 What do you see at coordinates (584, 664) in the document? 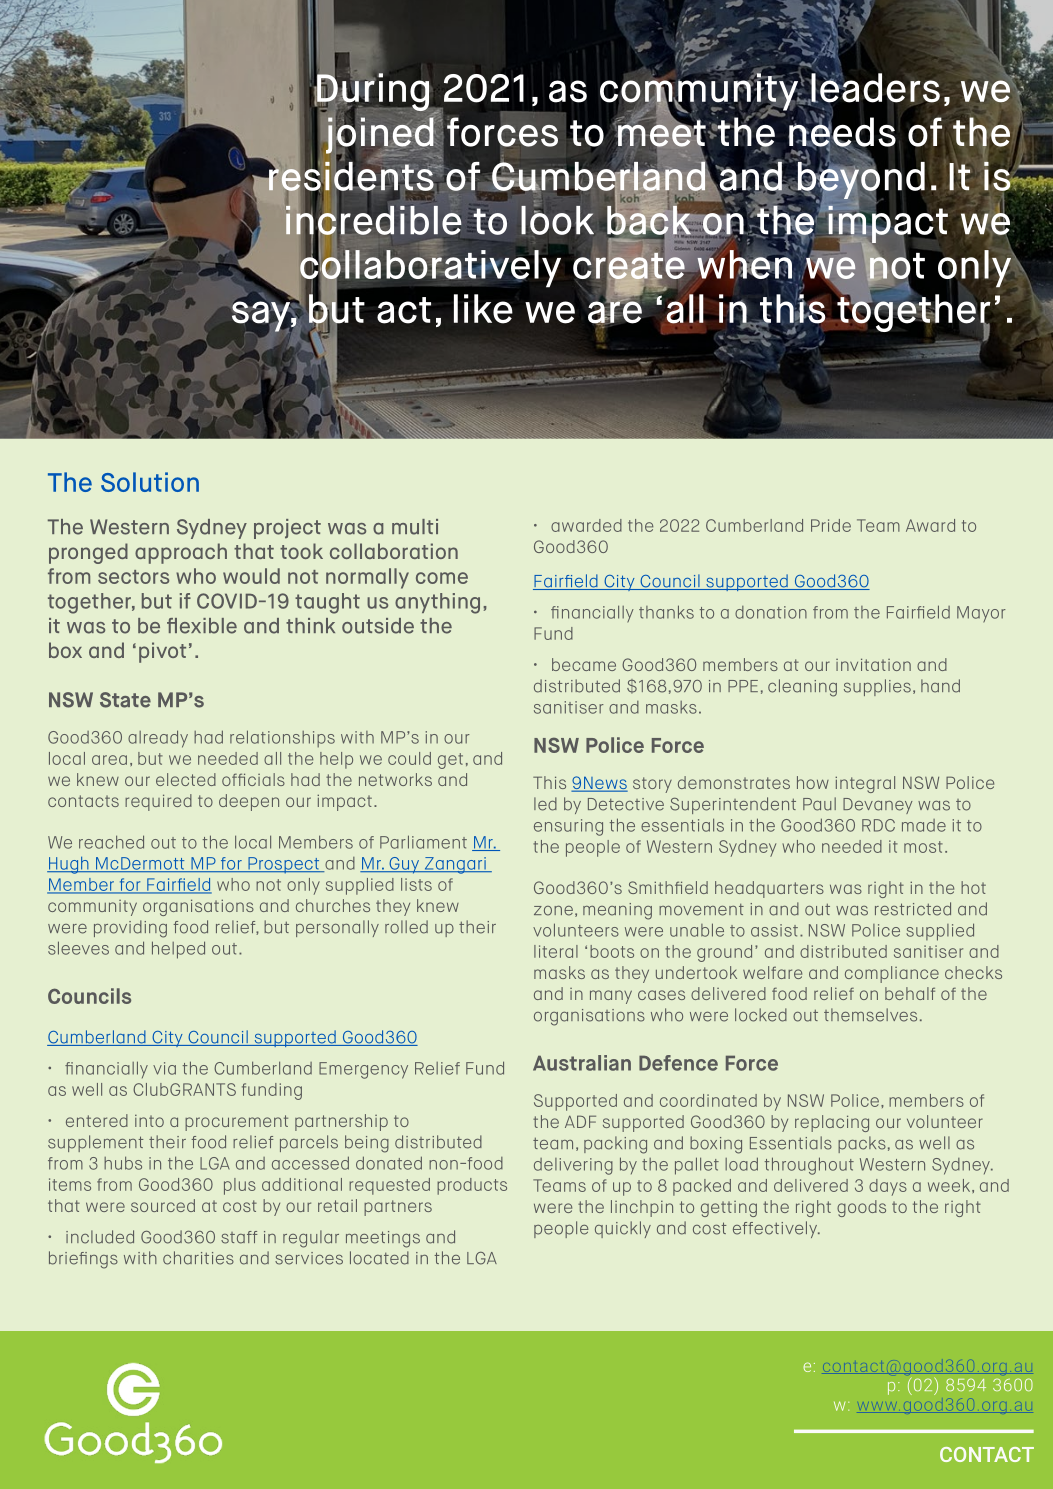
I see `became` at bounding box center [584, 664].
